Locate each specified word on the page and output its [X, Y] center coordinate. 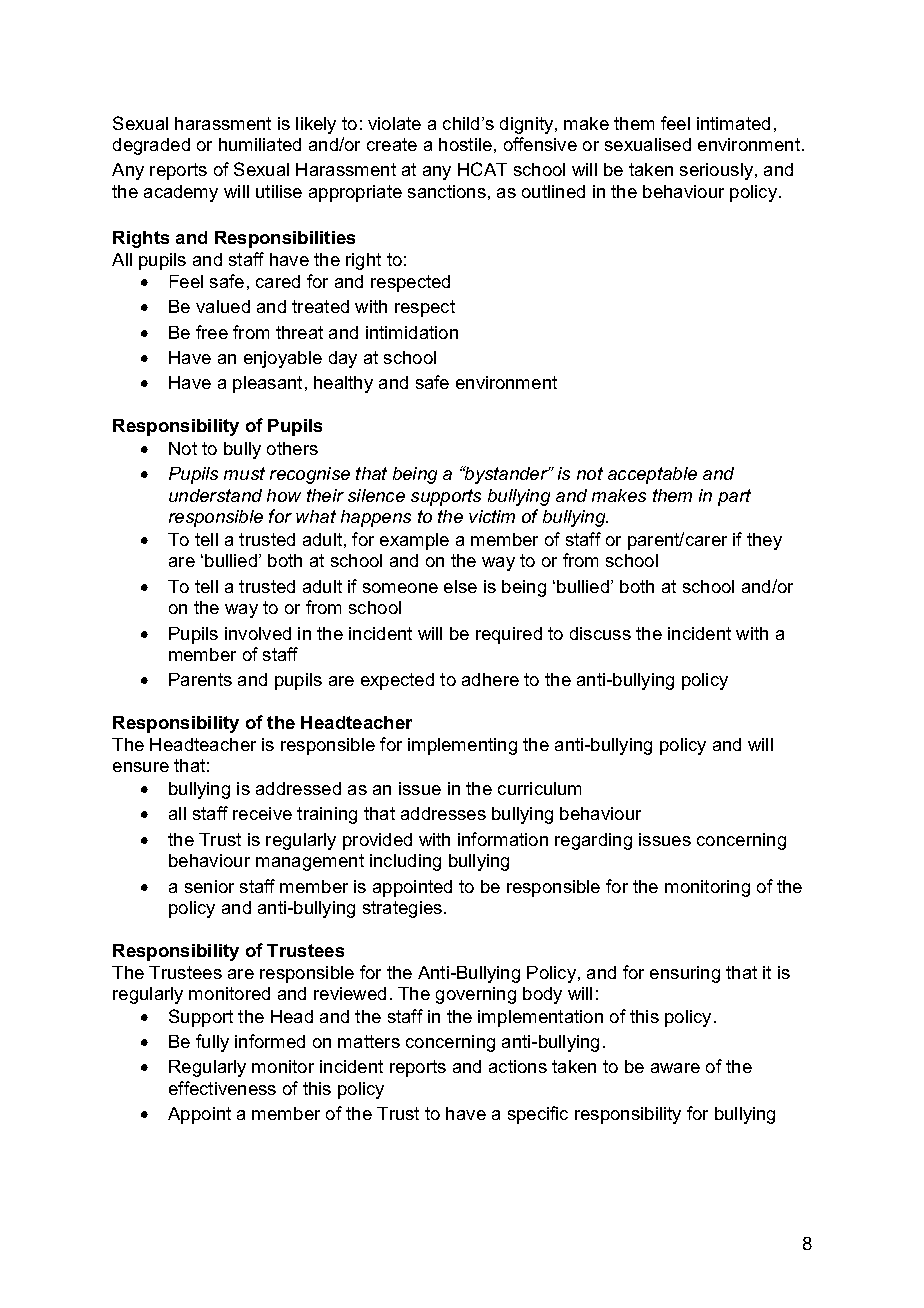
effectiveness [222, 1088]
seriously [716, 171]
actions [518, 1066]
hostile [465, 144]
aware [675, 1068]
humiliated [260, 144]
